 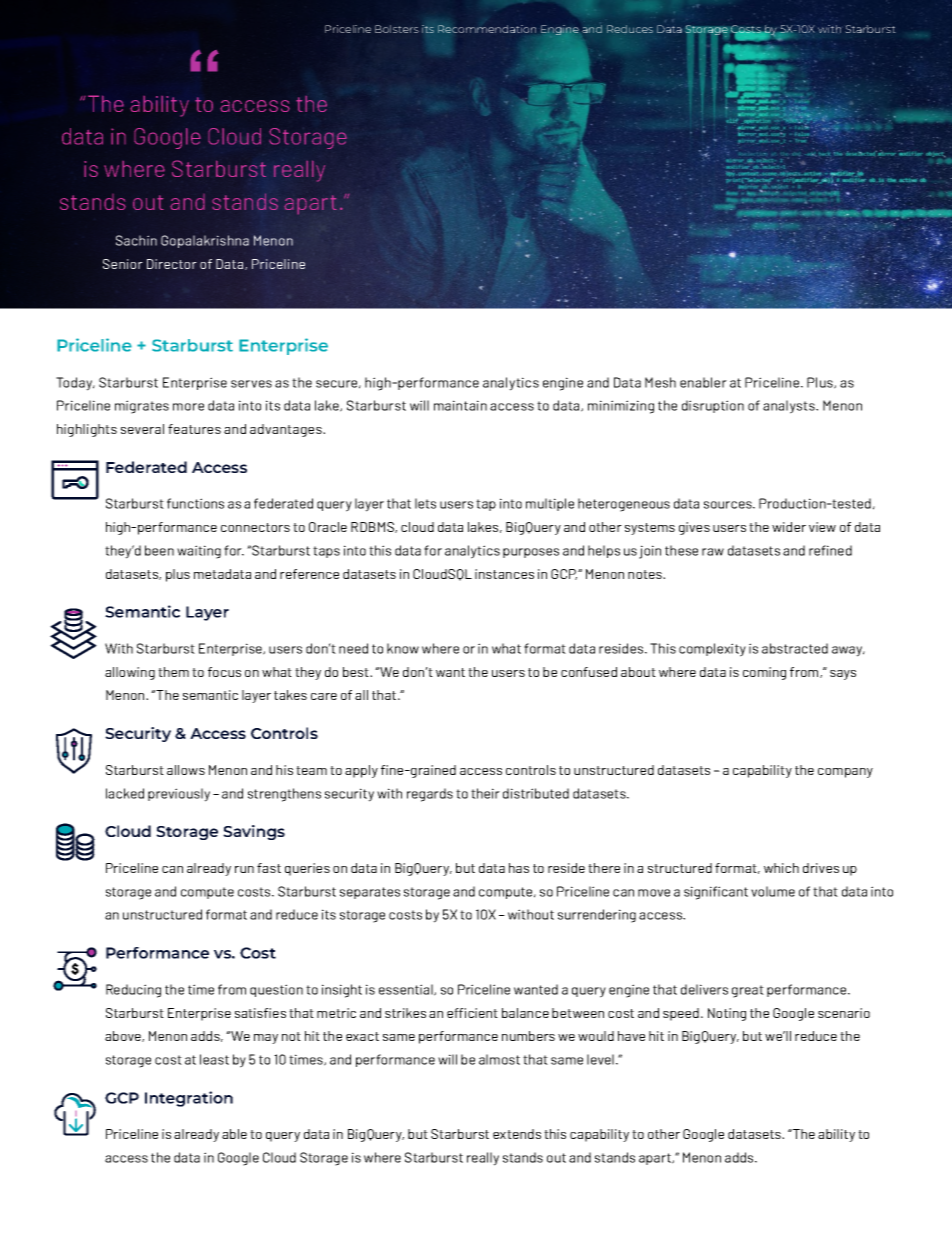 What do you see at coordinates (189, 1099) in the screenshot?
I see `Integration` at bounding box center [189, 1099].
